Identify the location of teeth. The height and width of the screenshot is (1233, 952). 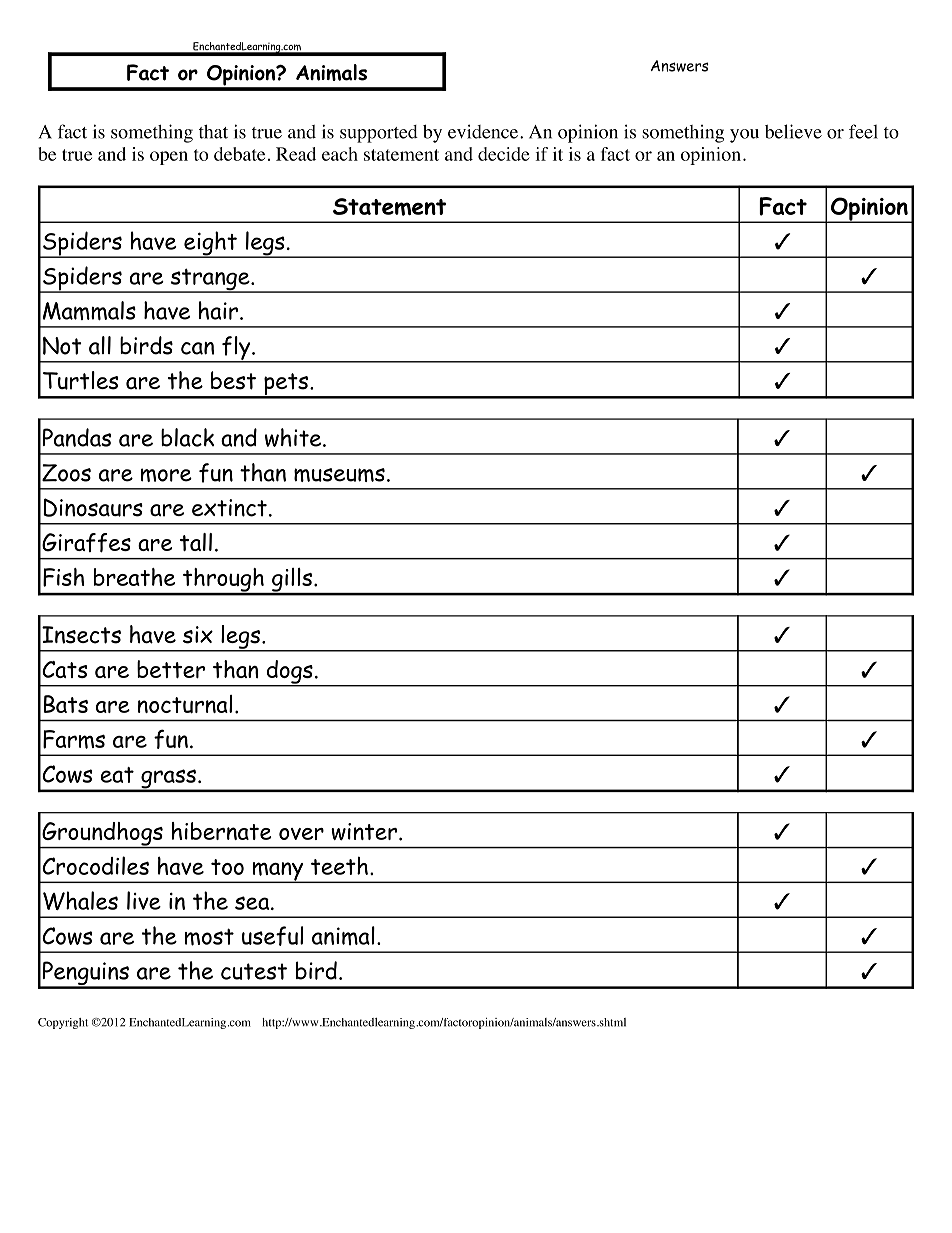
(339, 866).
